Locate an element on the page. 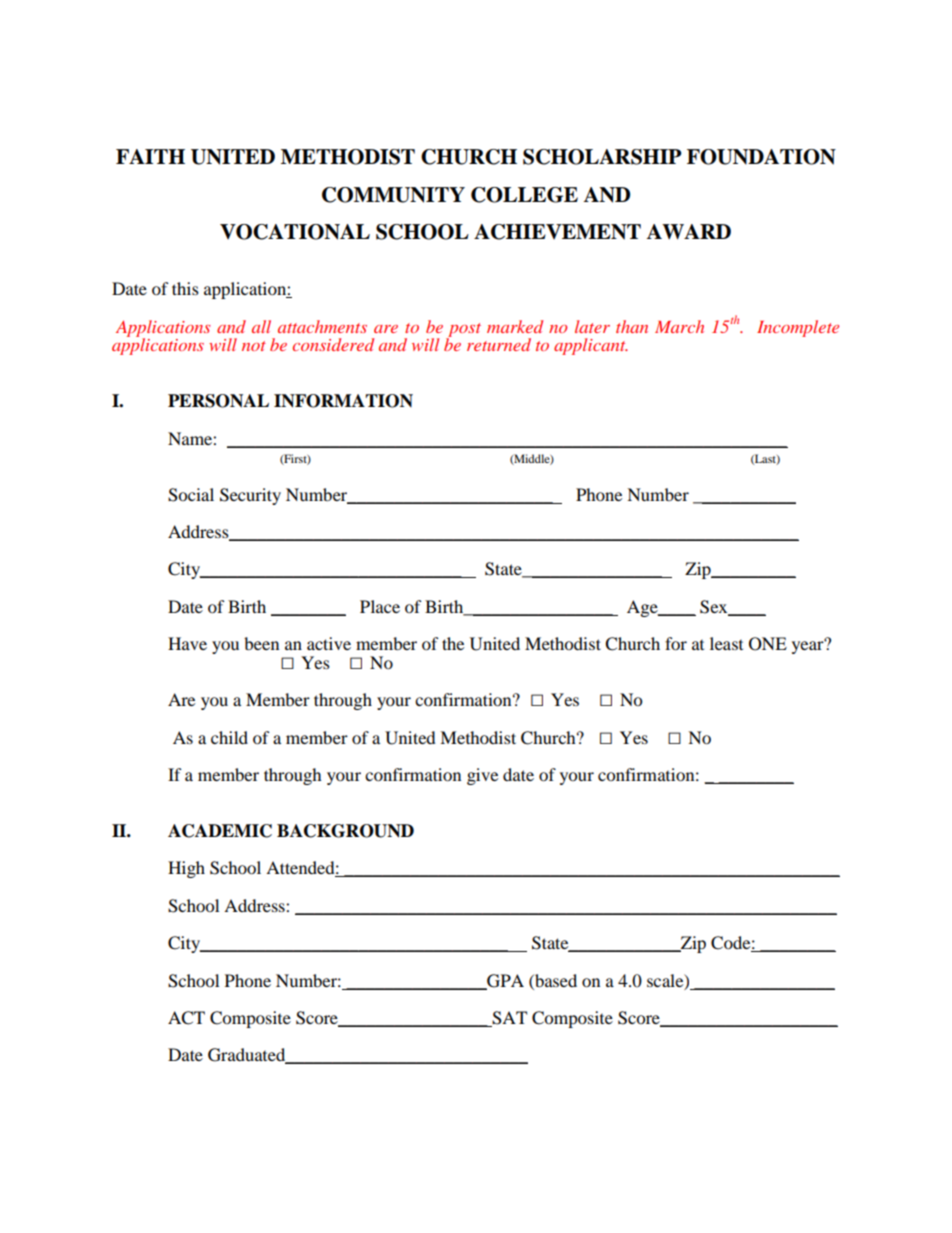  the is located at coordinates (453, 643).
